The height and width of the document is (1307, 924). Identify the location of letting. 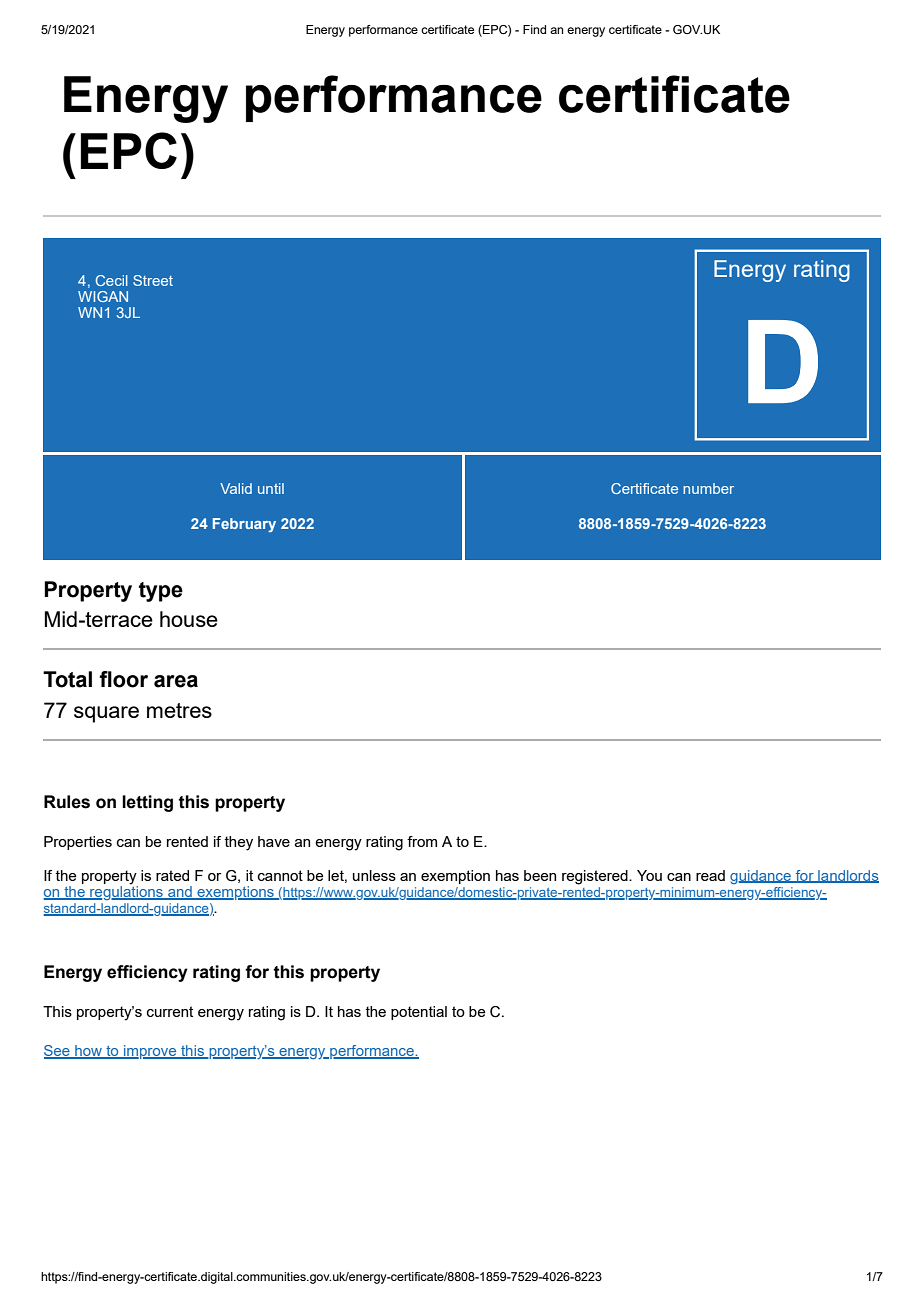
(147, 803).
